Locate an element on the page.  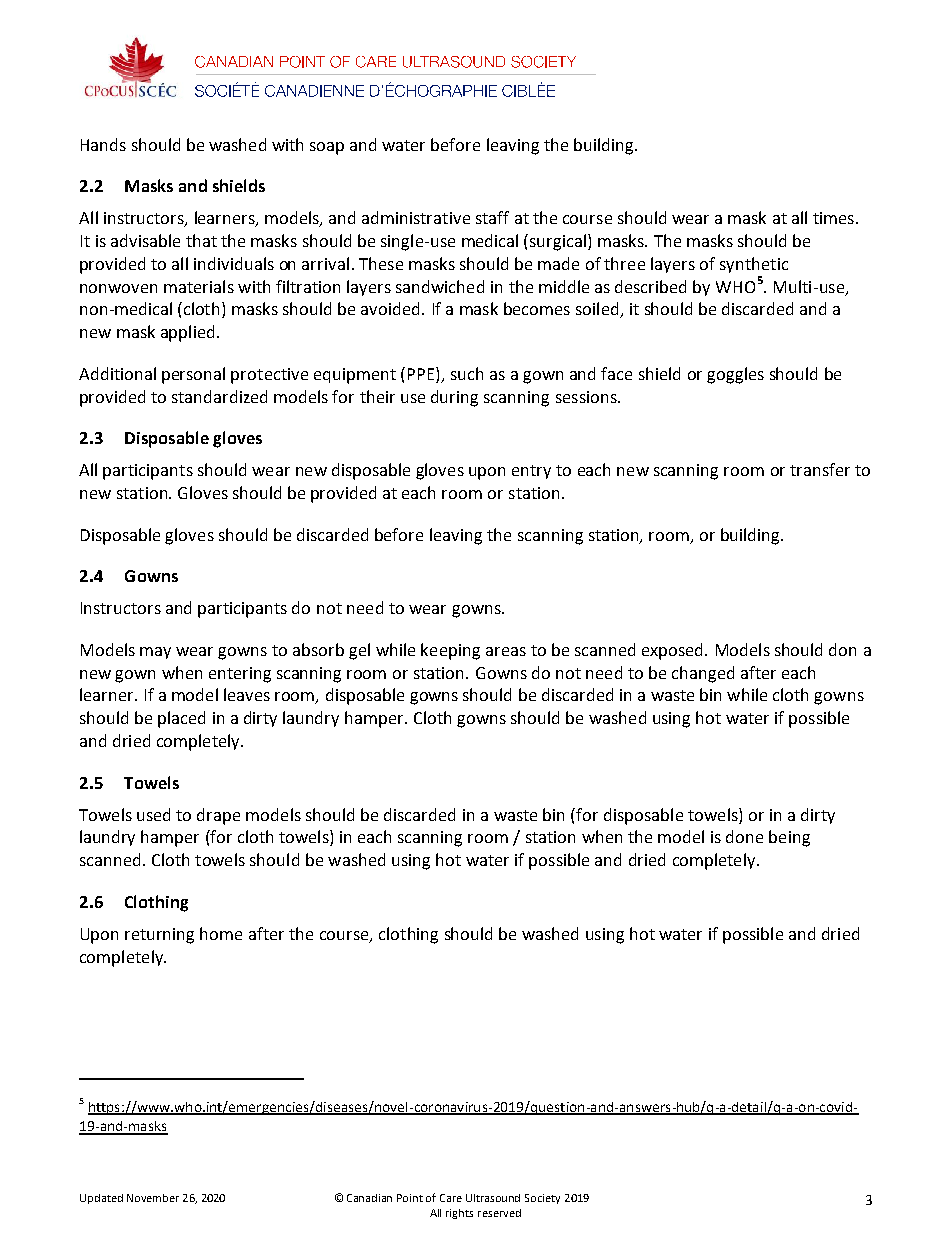
times is located at coordinates (833, 218).
